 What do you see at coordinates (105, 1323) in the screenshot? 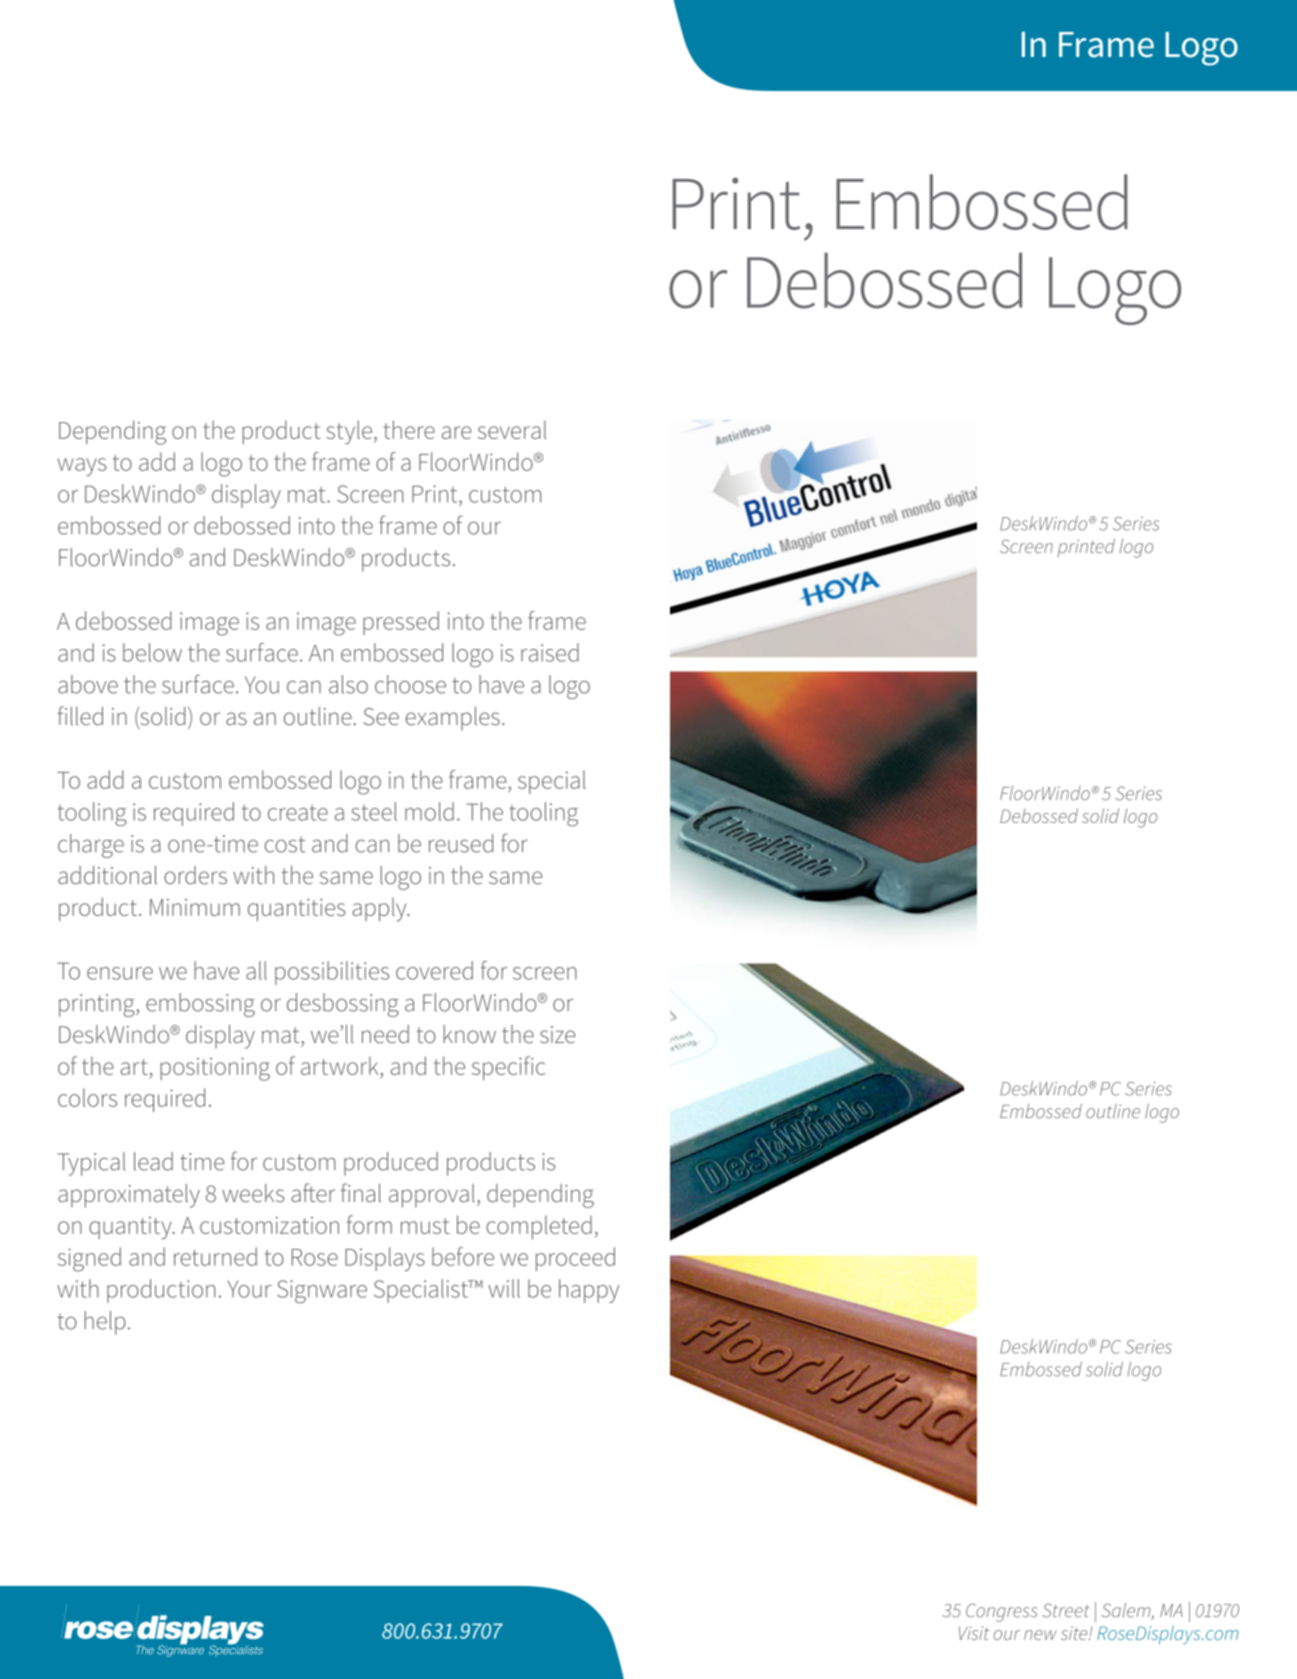
I see `help` at bounding box center [105, 1323].
